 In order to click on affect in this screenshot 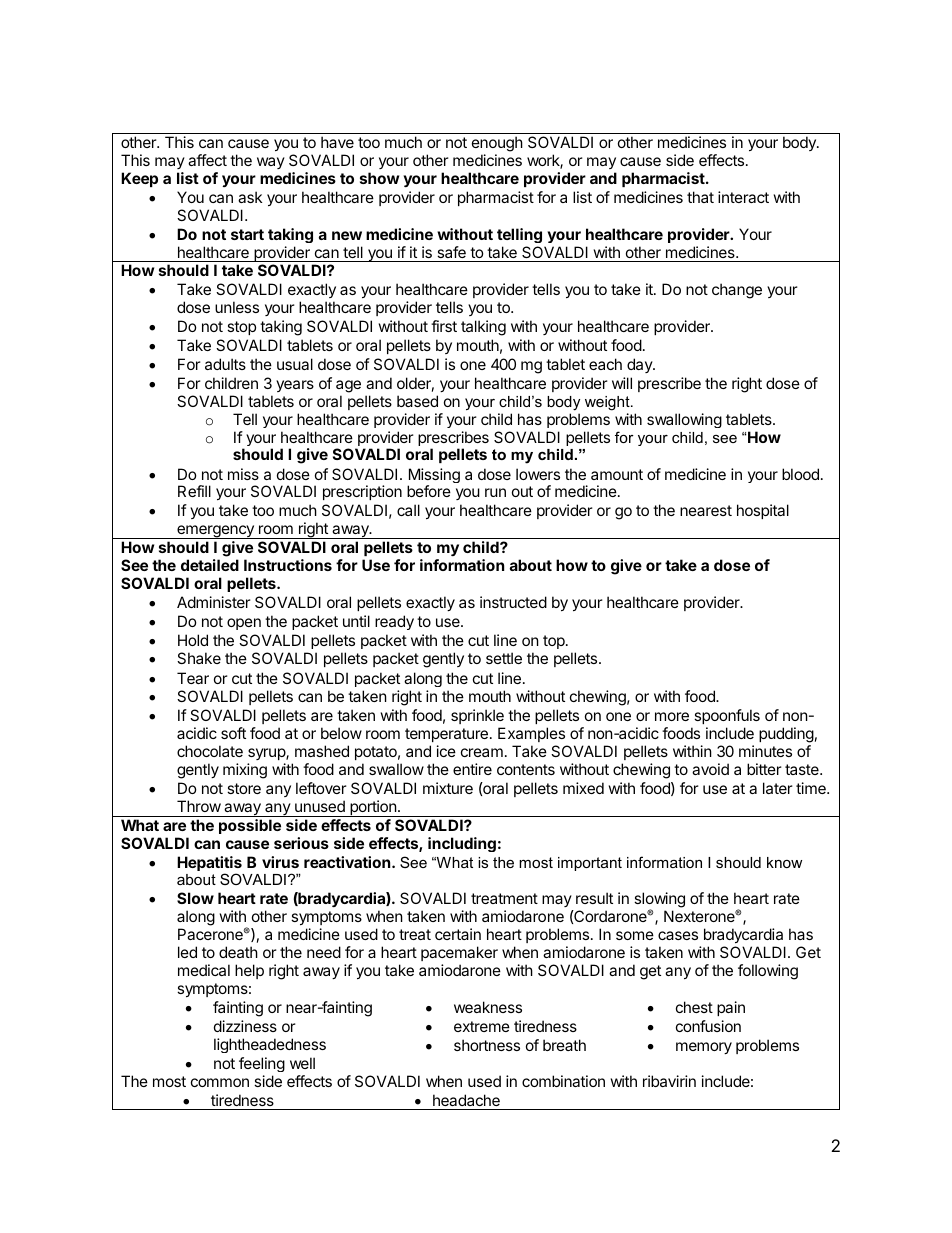, I will do `click(207, 160)`.
